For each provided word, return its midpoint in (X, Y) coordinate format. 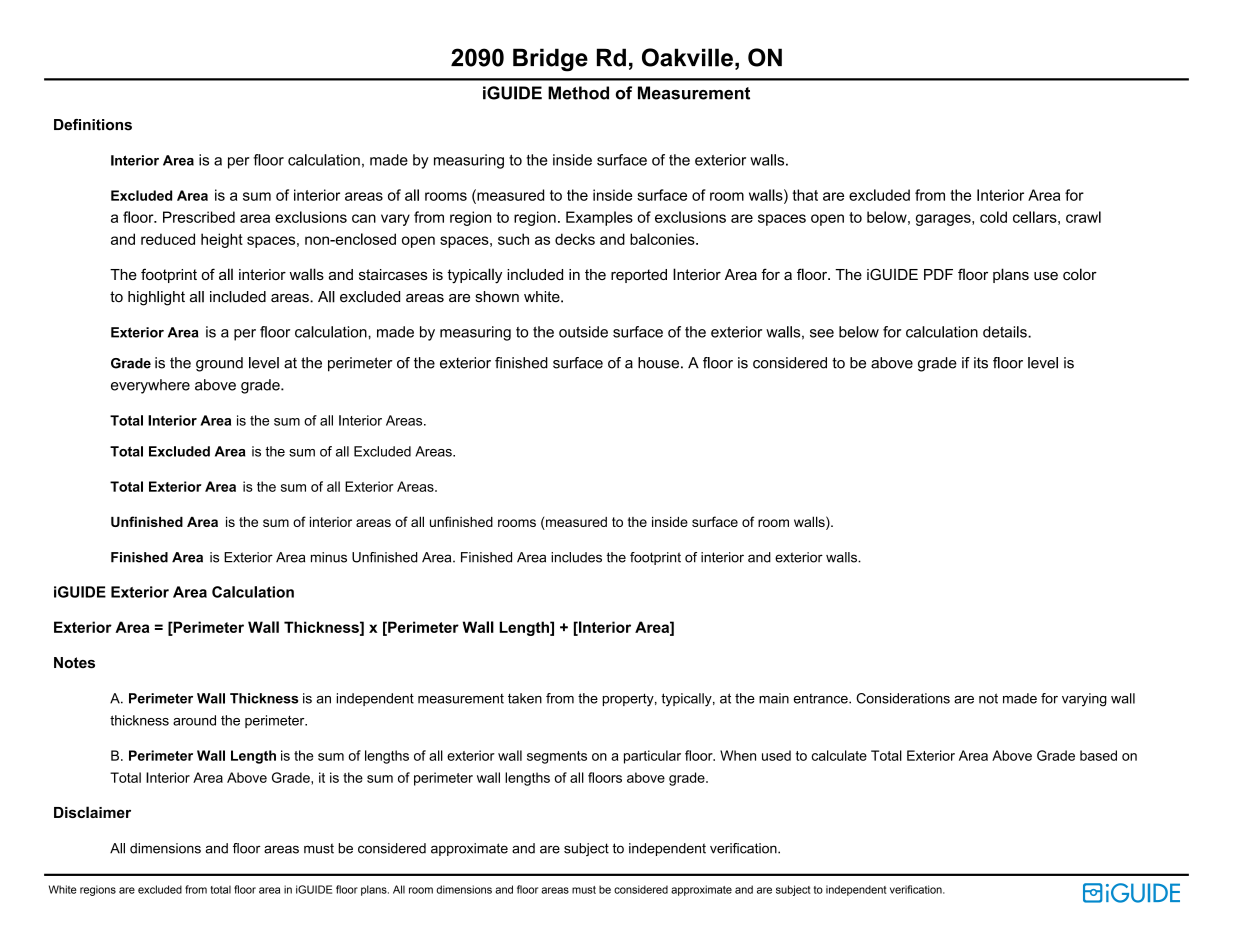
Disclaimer (92, 812)
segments (557, 757)
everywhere (150, 386)
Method (578, 93)
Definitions (93, 125)
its (981, 363)
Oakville (687, 57)
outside (583, 332)
